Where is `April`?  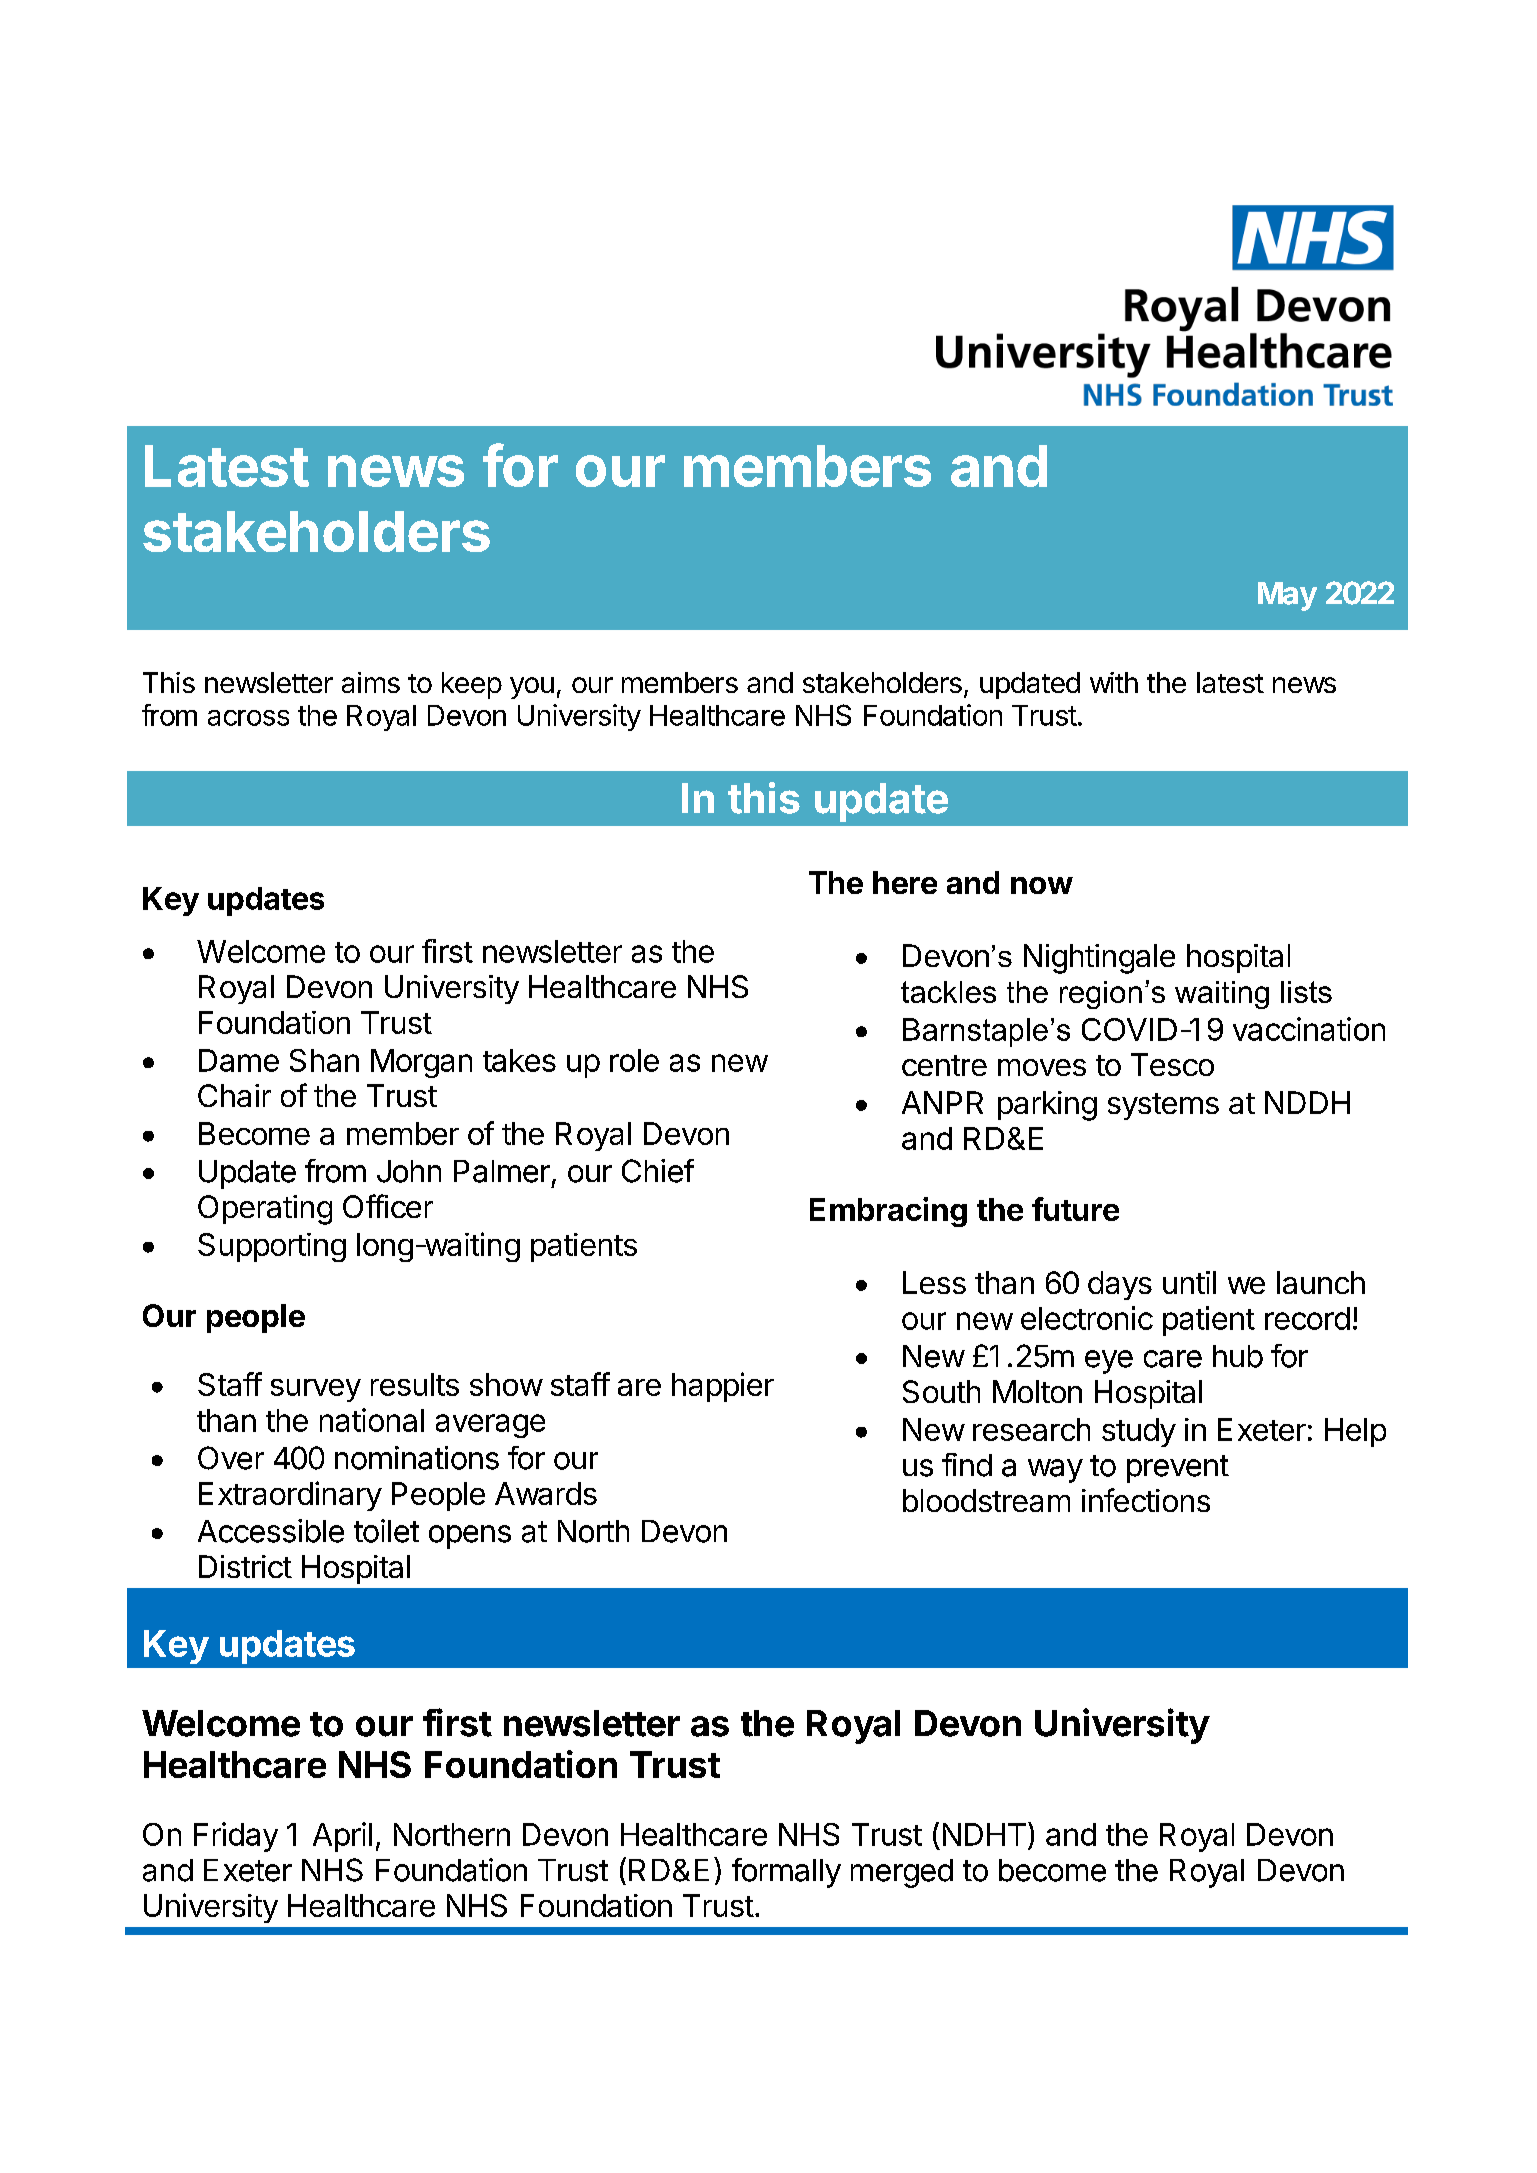
April is located at coordinates (342, 1837).
